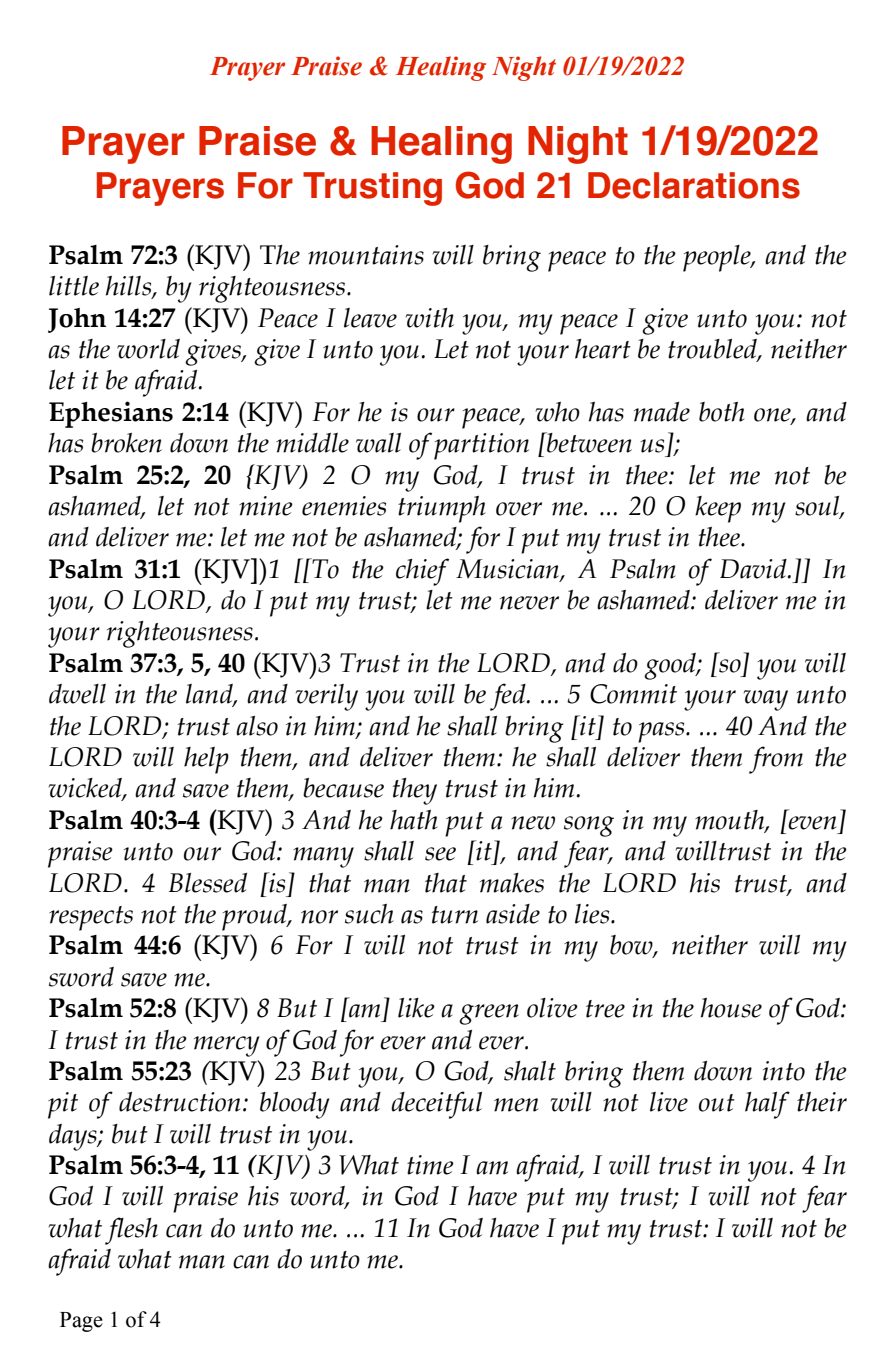 This screenshot has height=1372, width=887. What do you see at coordinates (416, 1008) in the screenshot?
I see `like` at bounding box center [416, 1008].
